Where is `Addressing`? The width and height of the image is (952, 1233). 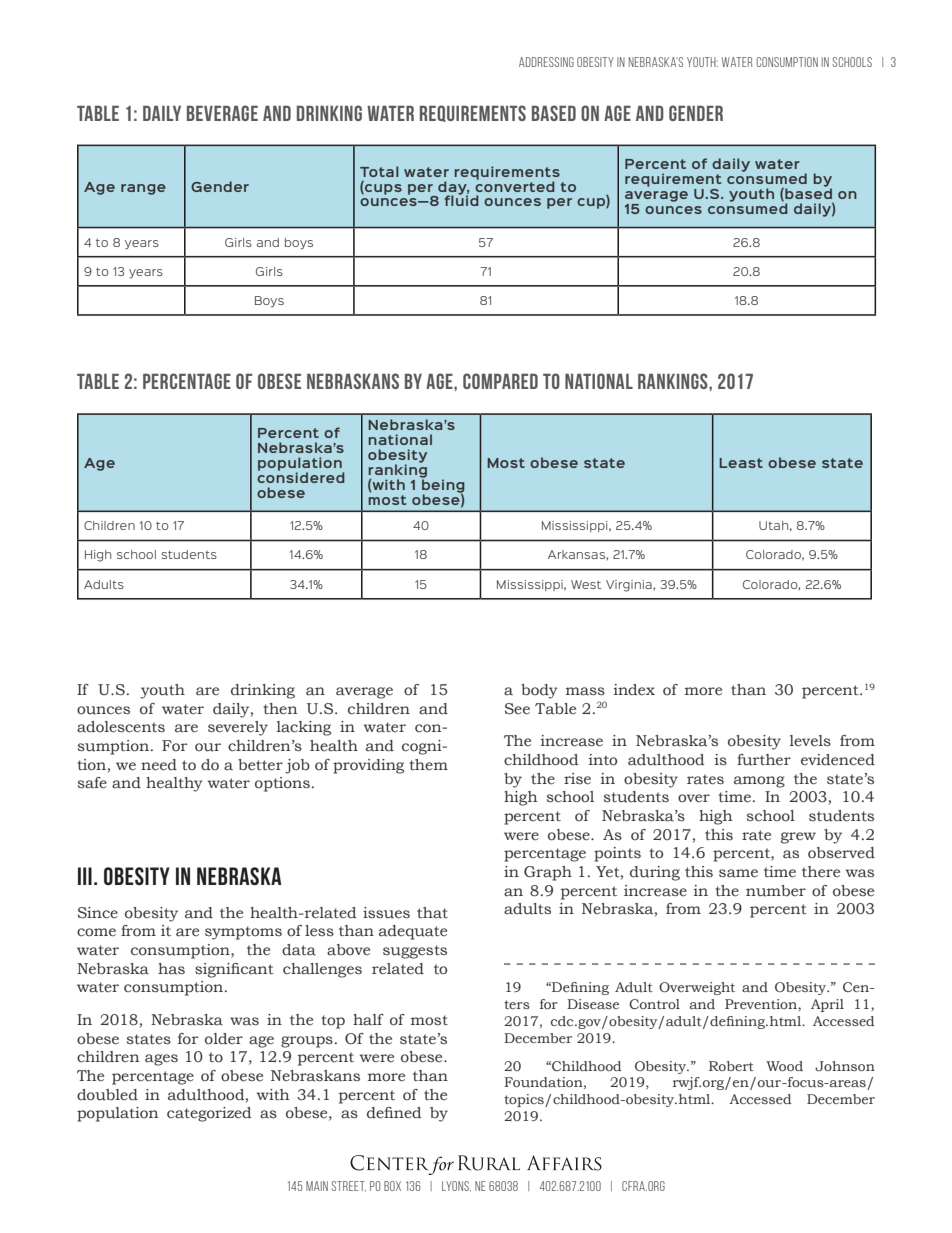
Addressing is located at coordinates (546, 62).
